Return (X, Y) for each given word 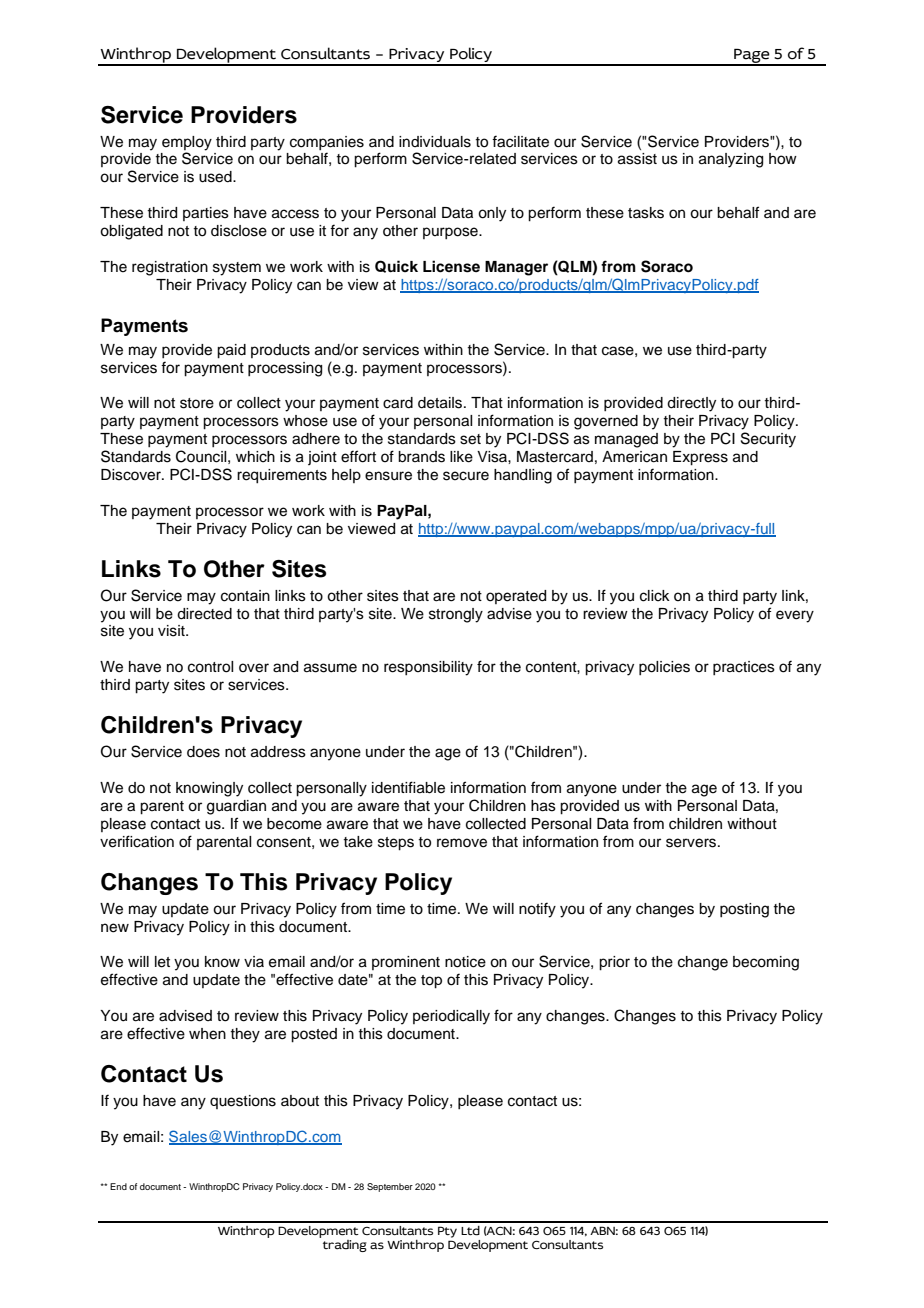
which (255, 457)
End (118, 1186)
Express (700, 458)
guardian (236, 807)
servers (691, 843)
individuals (435, 142)
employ (187, 143)
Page (752, 57)
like (461, 457)
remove (462, 843)
